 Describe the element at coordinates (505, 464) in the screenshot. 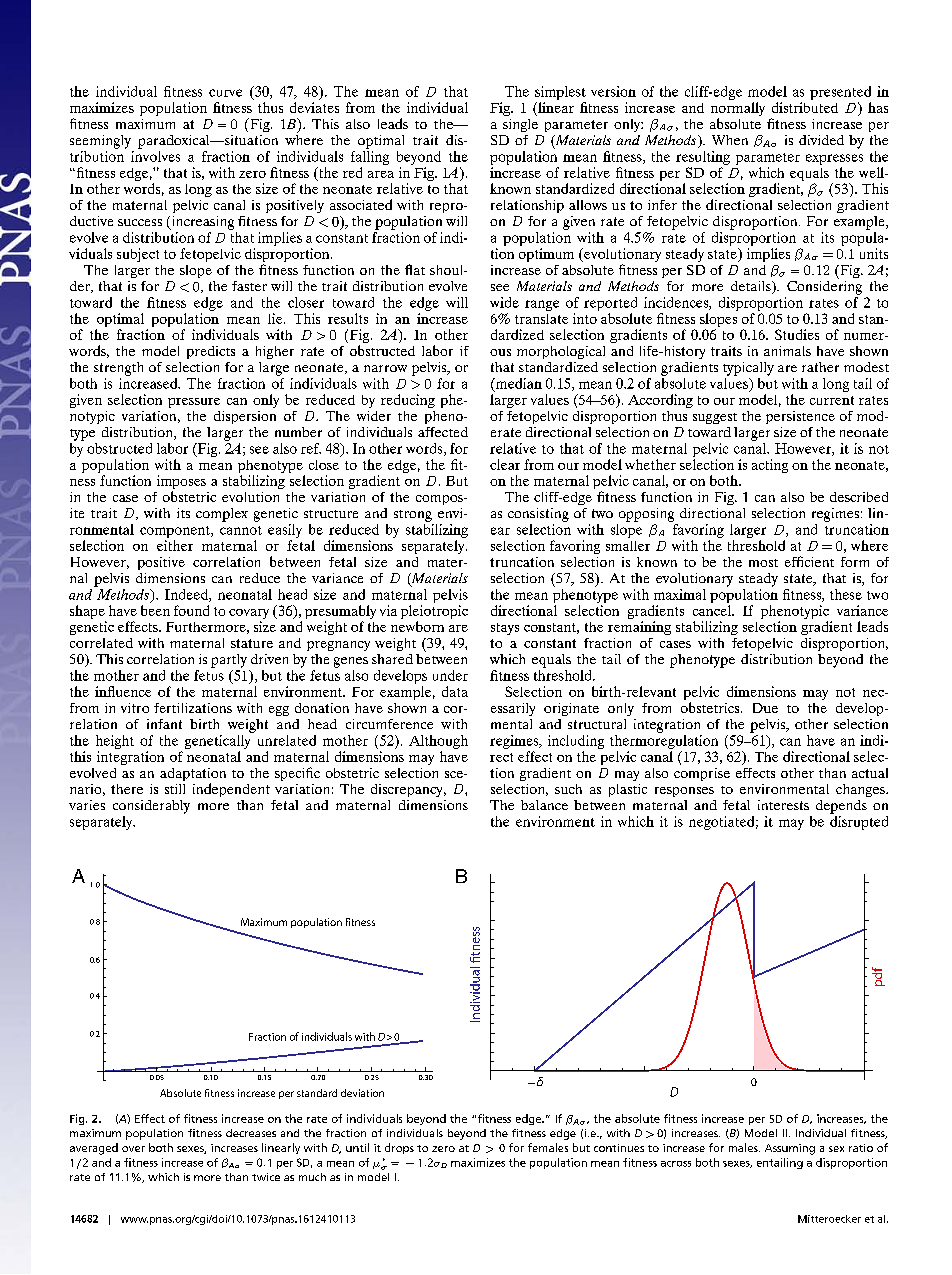

I see `clear` at that location.
